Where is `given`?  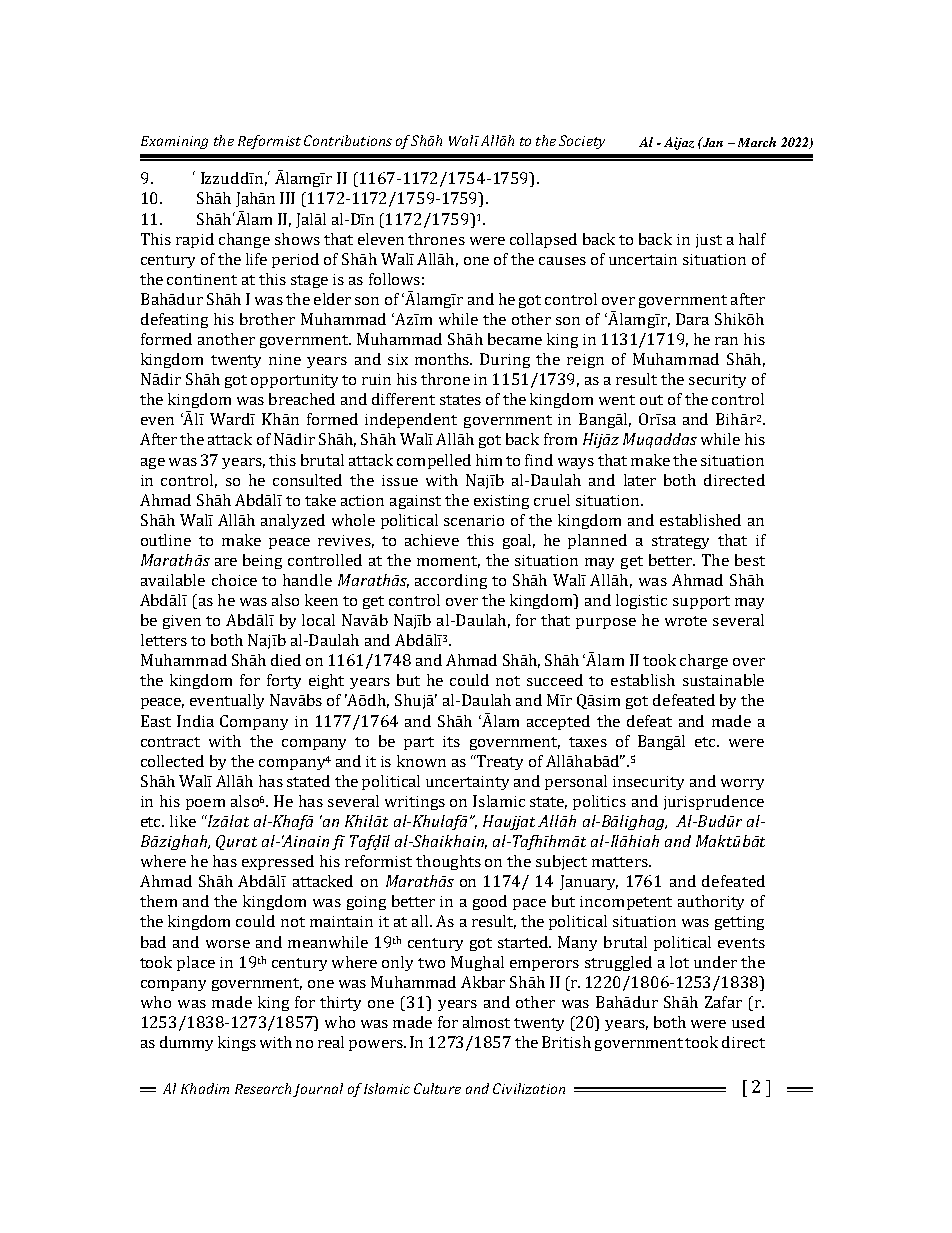 given is located at coordinates (182, 622).
